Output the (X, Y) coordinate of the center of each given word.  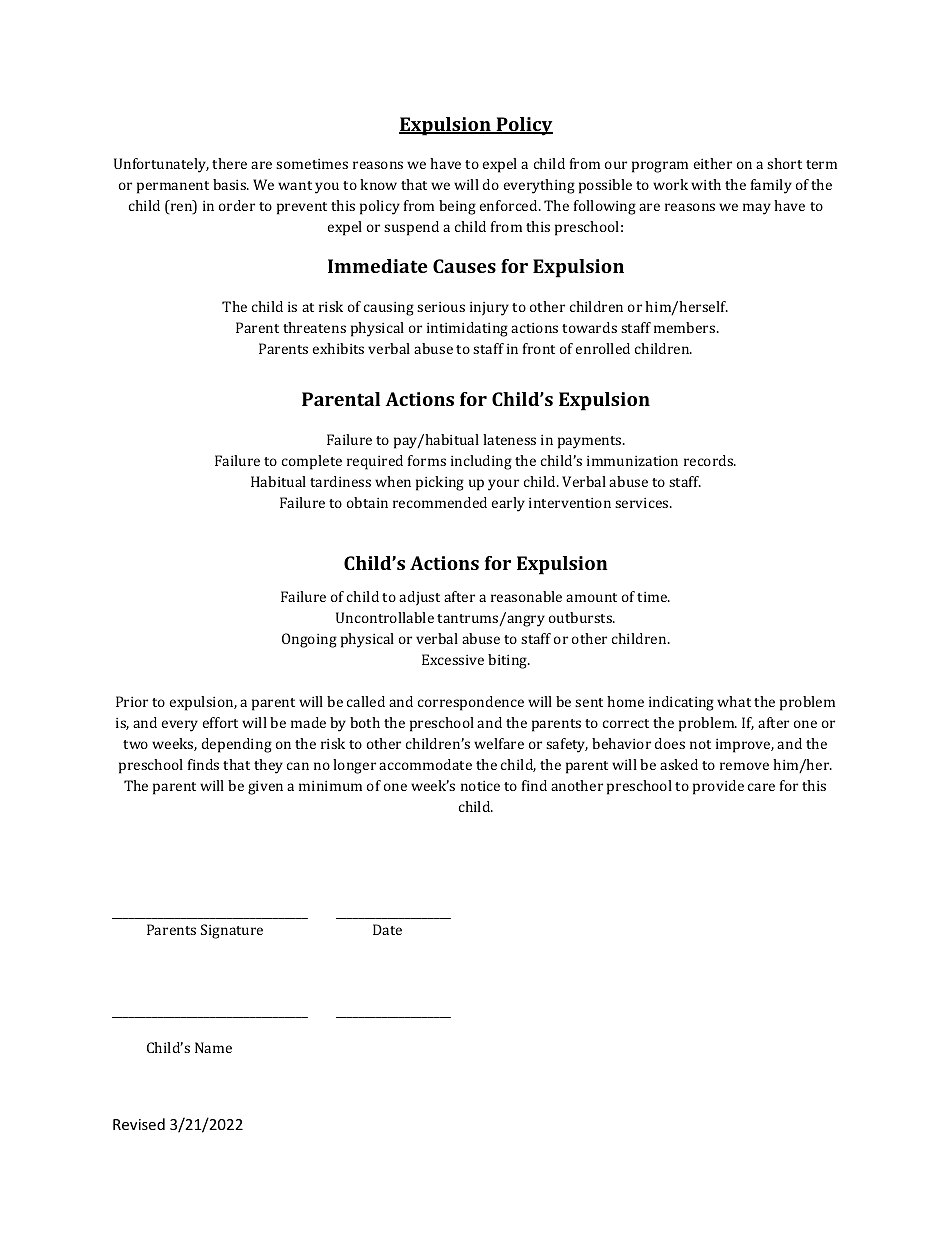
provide (718, 787)
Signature (232, 931)
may (757, 209)
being (457, 207)
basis (231, 184)
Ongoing (309, 640)
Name (213, 1047)
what (734, 701)
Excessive (453, 659)
